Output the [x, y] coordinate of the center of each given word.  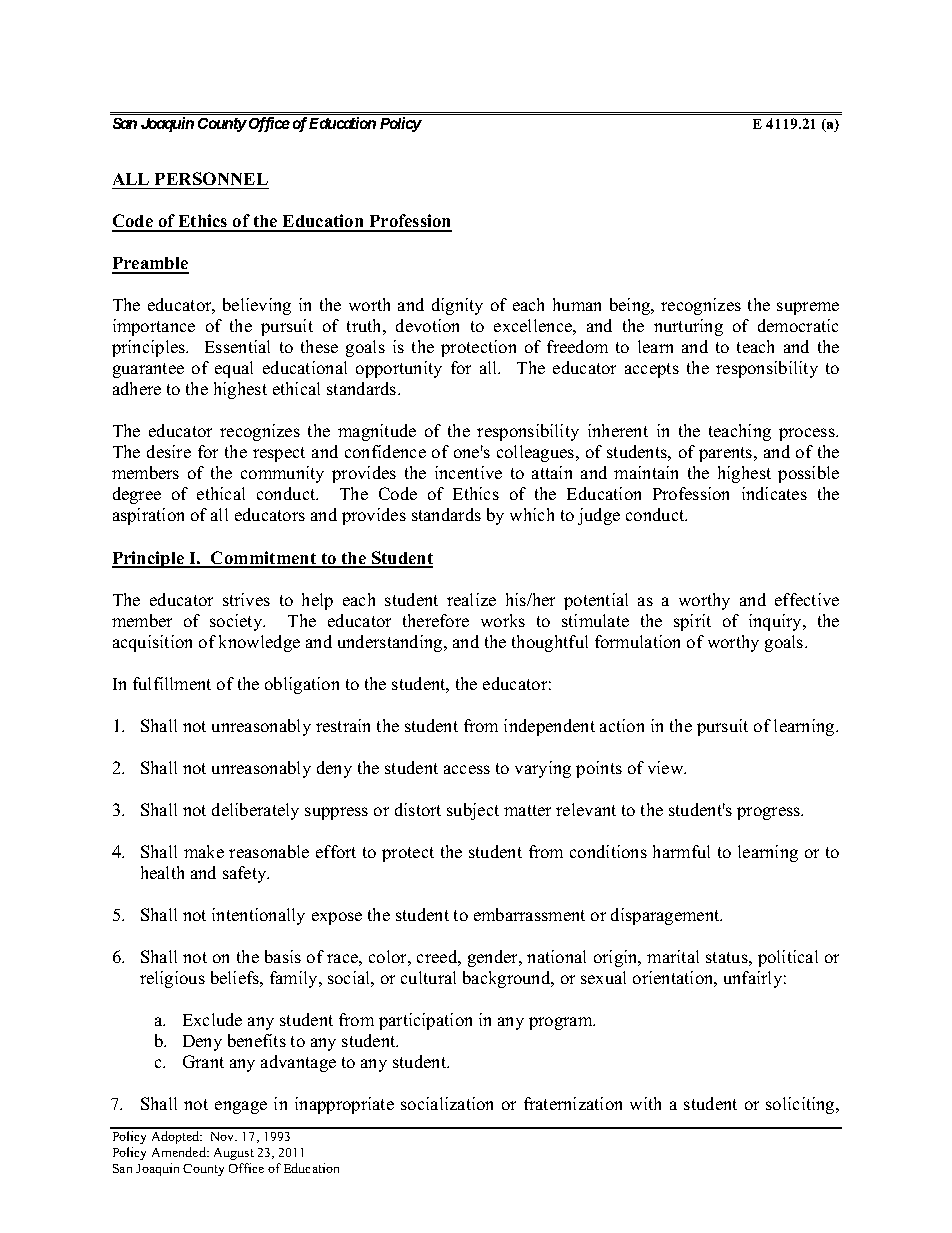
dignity [457, 306]
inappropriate [344, 1105]
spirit [692, 622]
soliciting [801, 1105]
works [503, 620]
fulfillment [172, 683]
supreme [808, 308]
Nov [224, 1136]
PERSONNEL [211, 178]
